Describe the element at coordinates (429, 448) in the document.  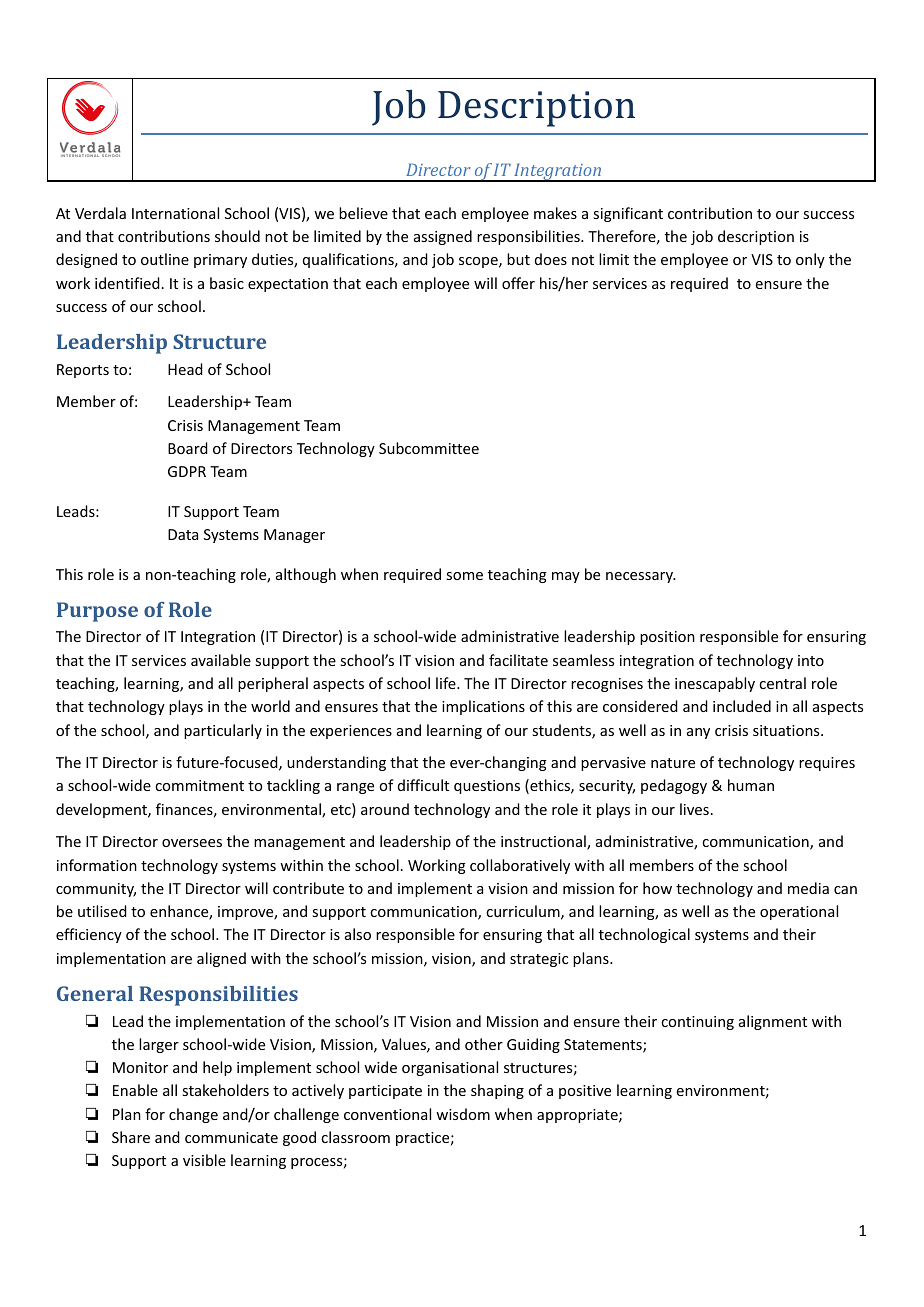
I see `Subcommittee` at that location.
